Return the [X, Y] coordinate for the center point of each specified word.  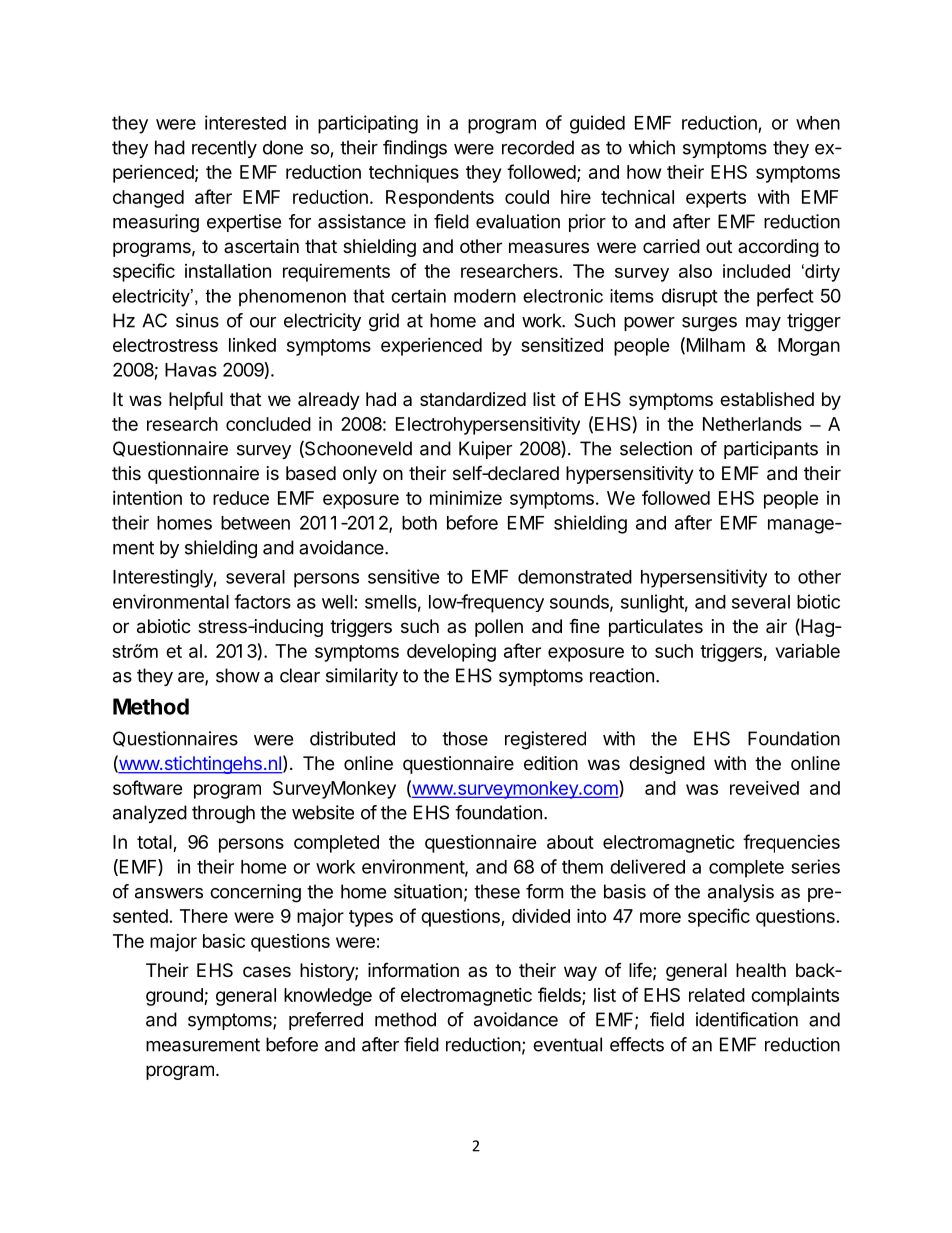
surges [709, 324]
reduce [241, 498]
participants [771, 450]
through [223, 814]
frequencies [791, 843]
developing [451, 653]
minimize [466, 497]
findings [415, 149]
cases [267, 971]
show [238, 675]
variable [808, 651]
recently [224, 149]
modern [485, 296]
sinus [197, 320]
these [497, 891]
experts [716, 199]
